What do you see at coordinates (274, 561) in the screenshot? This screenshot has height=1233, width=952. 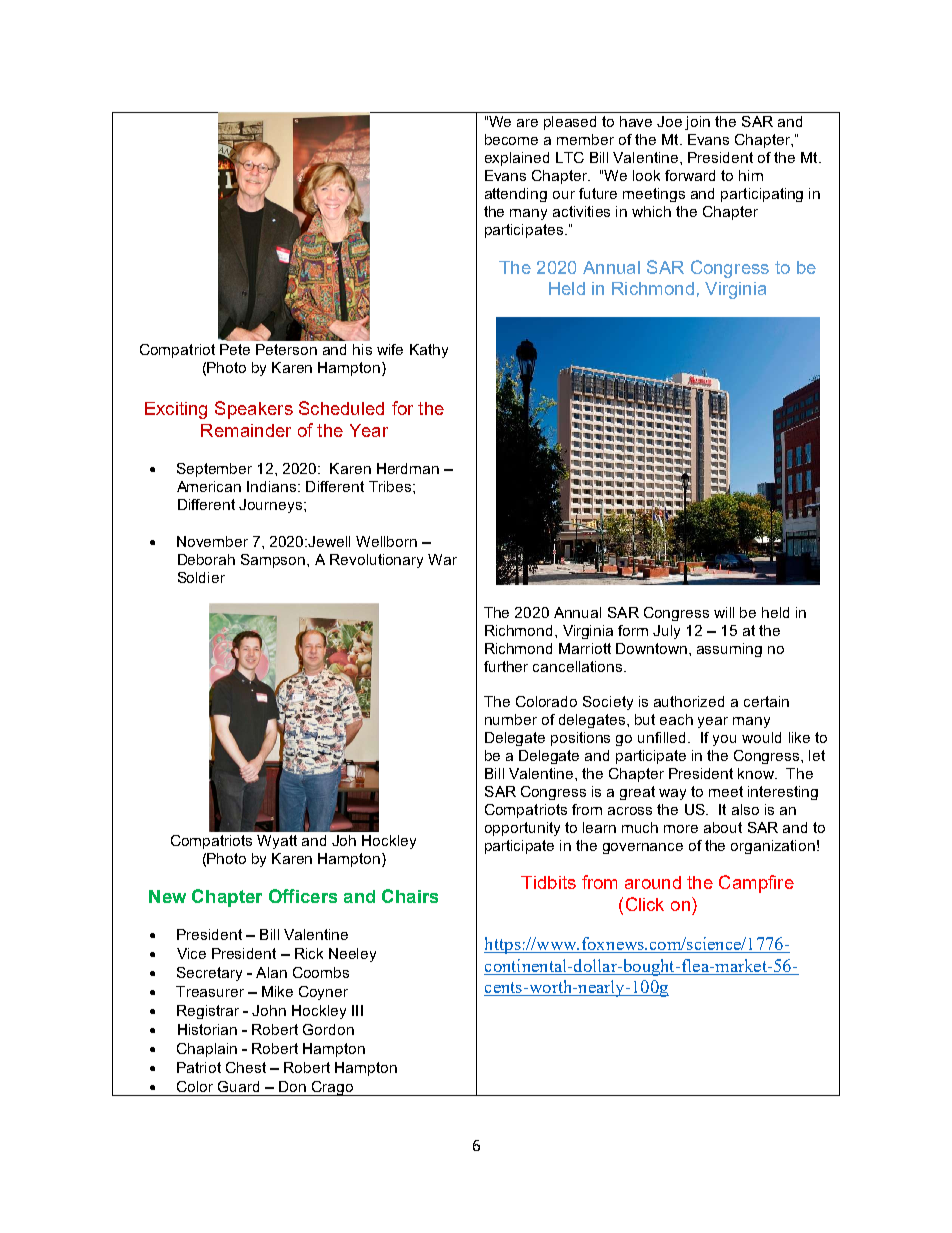 I see `Sampson` at bounding box center [274, 561].
